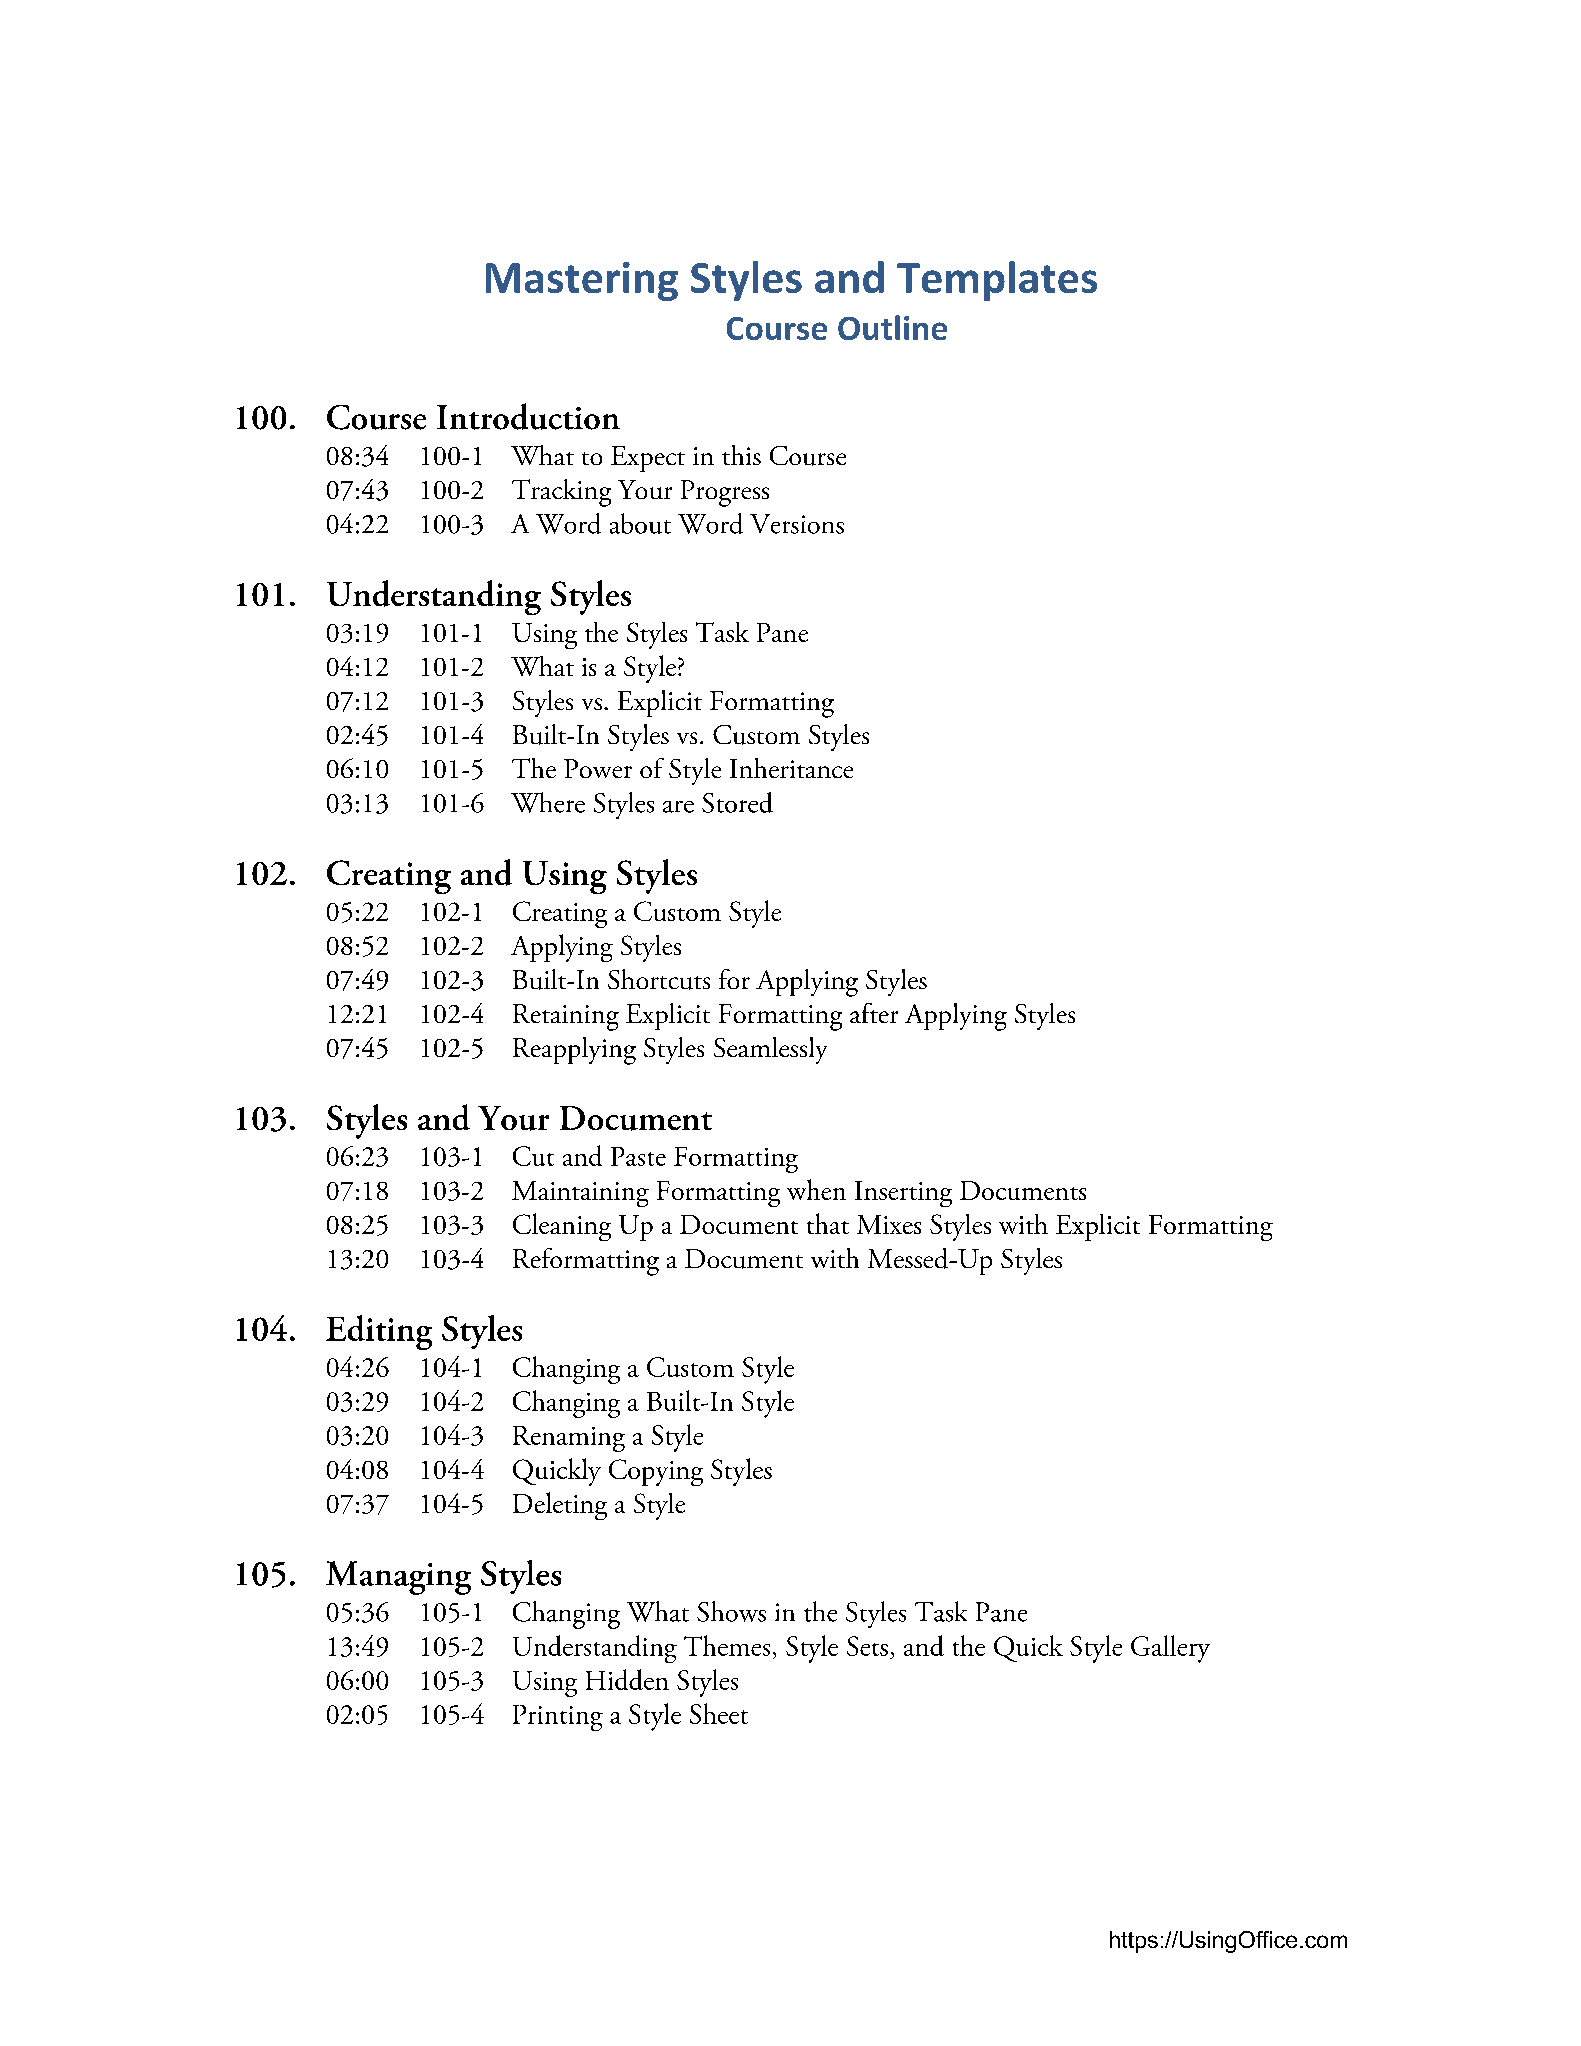 This page has width=1581, height=2046. Describe the element at coordinates (558, 1718) in the page. I see `Printing` at that location.
